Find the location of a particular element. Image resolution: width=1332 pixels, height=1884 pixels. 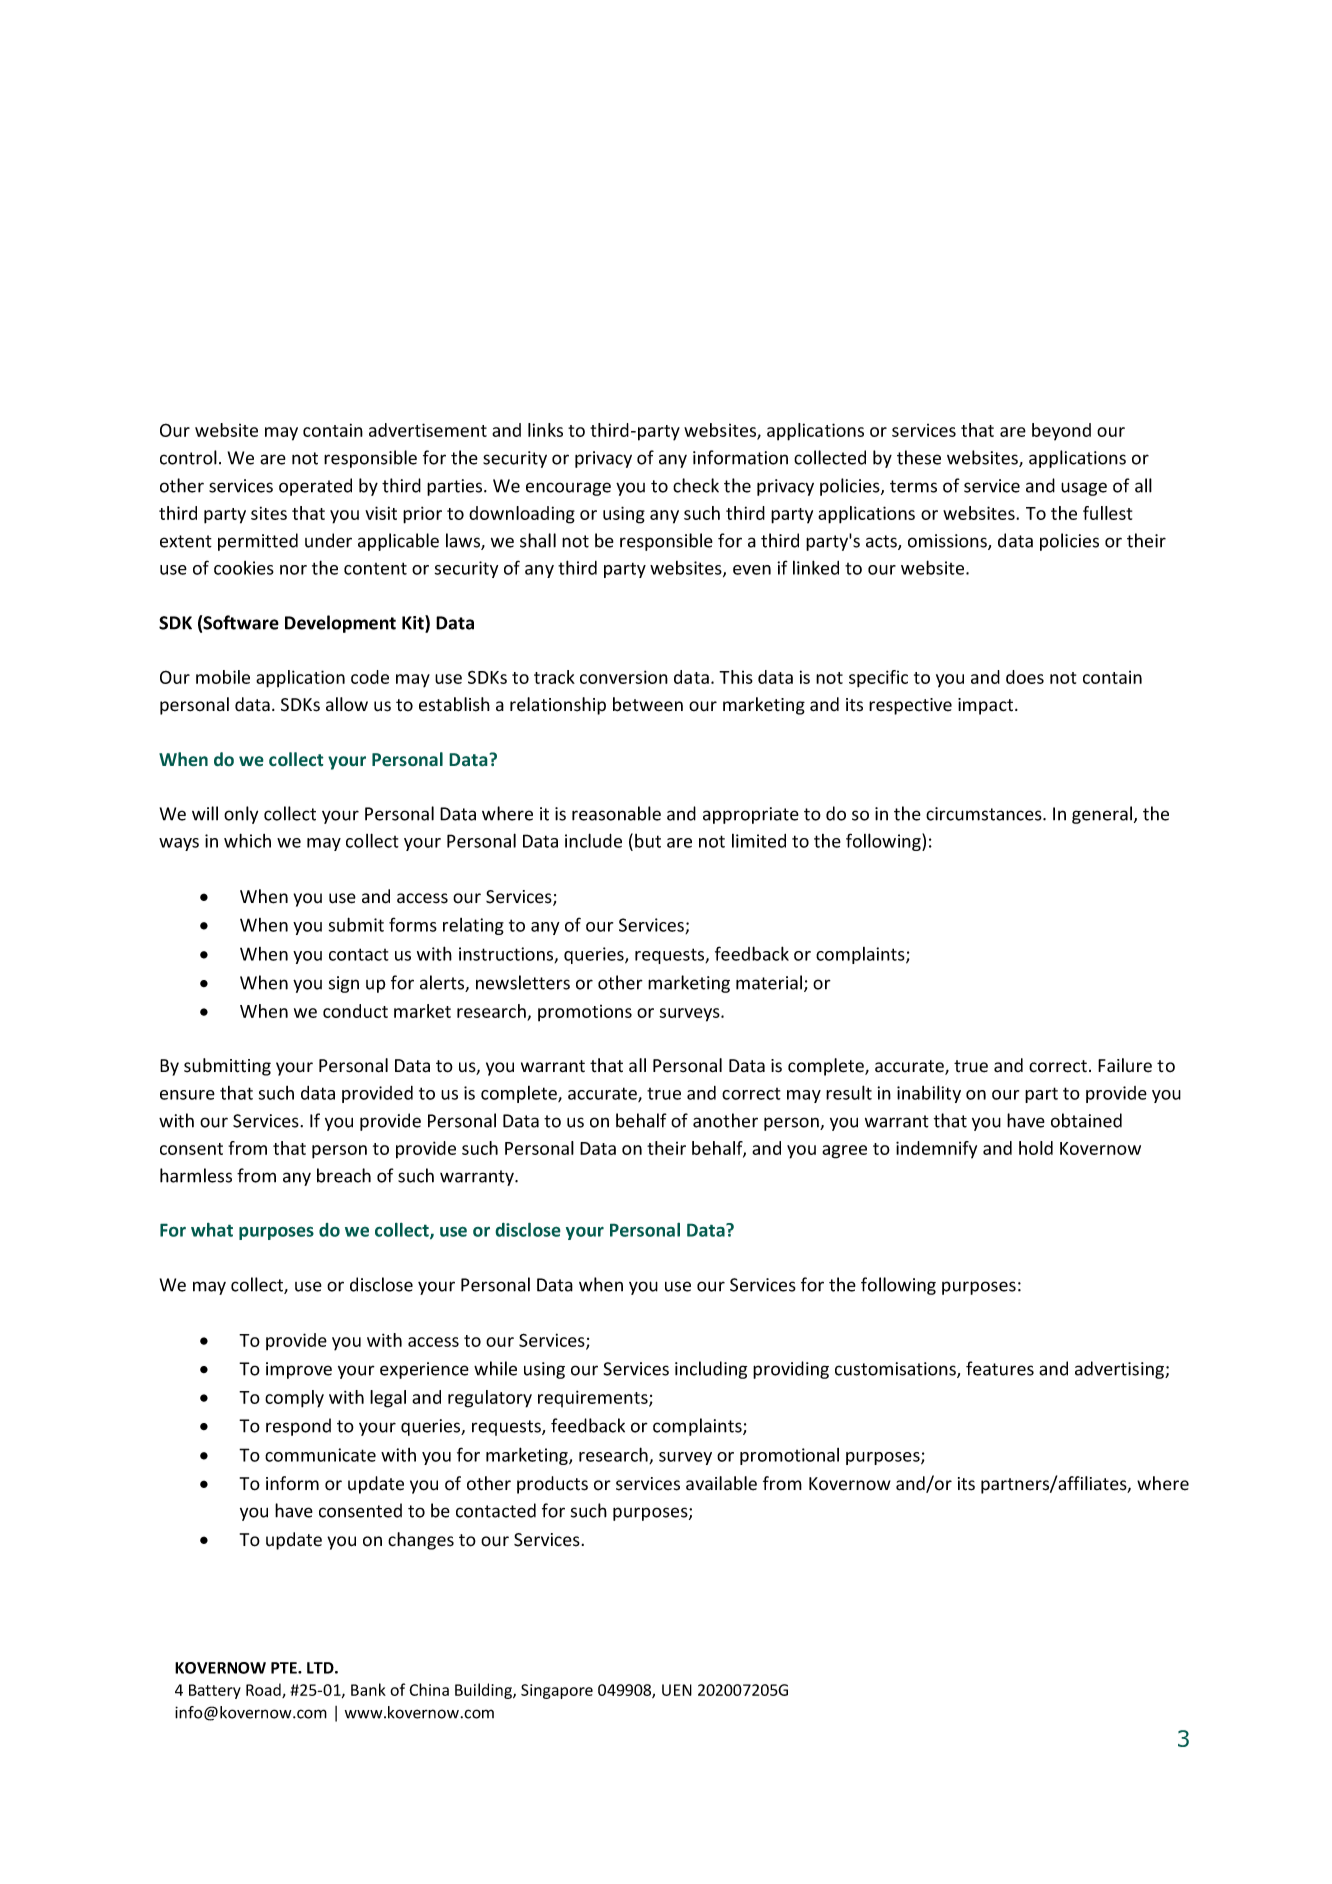

beyond is located at coordinates (1061, 432).
